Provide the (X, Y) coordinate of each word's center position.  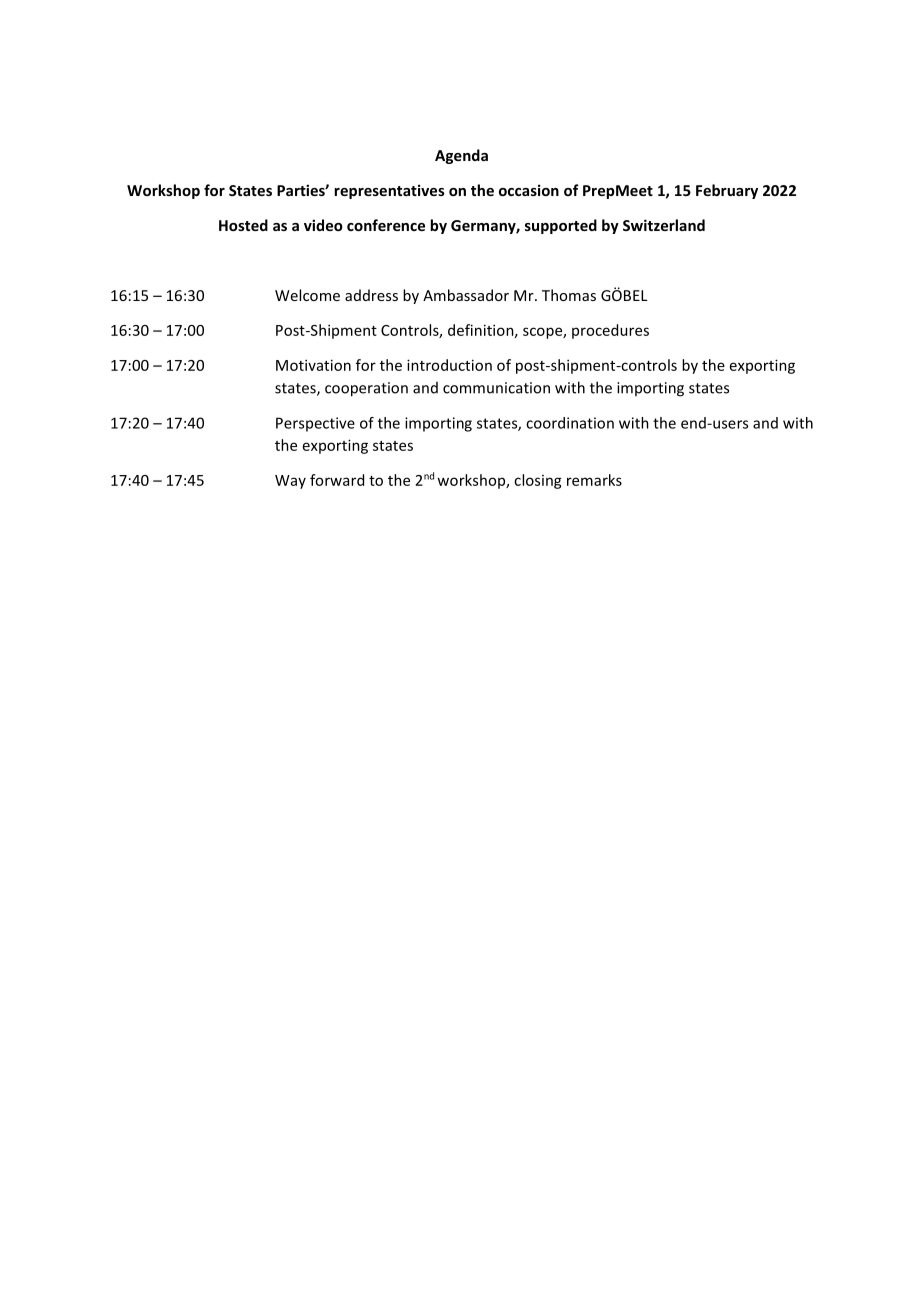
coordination (570, 423)
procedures (610, 331)
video (323, 225)
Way (290, 482)
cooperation (366, 389)
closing (538, 481)
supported (561, 226)
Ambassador (466, 295)
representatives (389, 191)
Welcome (307, 295)
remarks (594, 480)
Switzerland (664, 225)
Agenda (461, 156)
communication (496, 388)
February (727, 191)
